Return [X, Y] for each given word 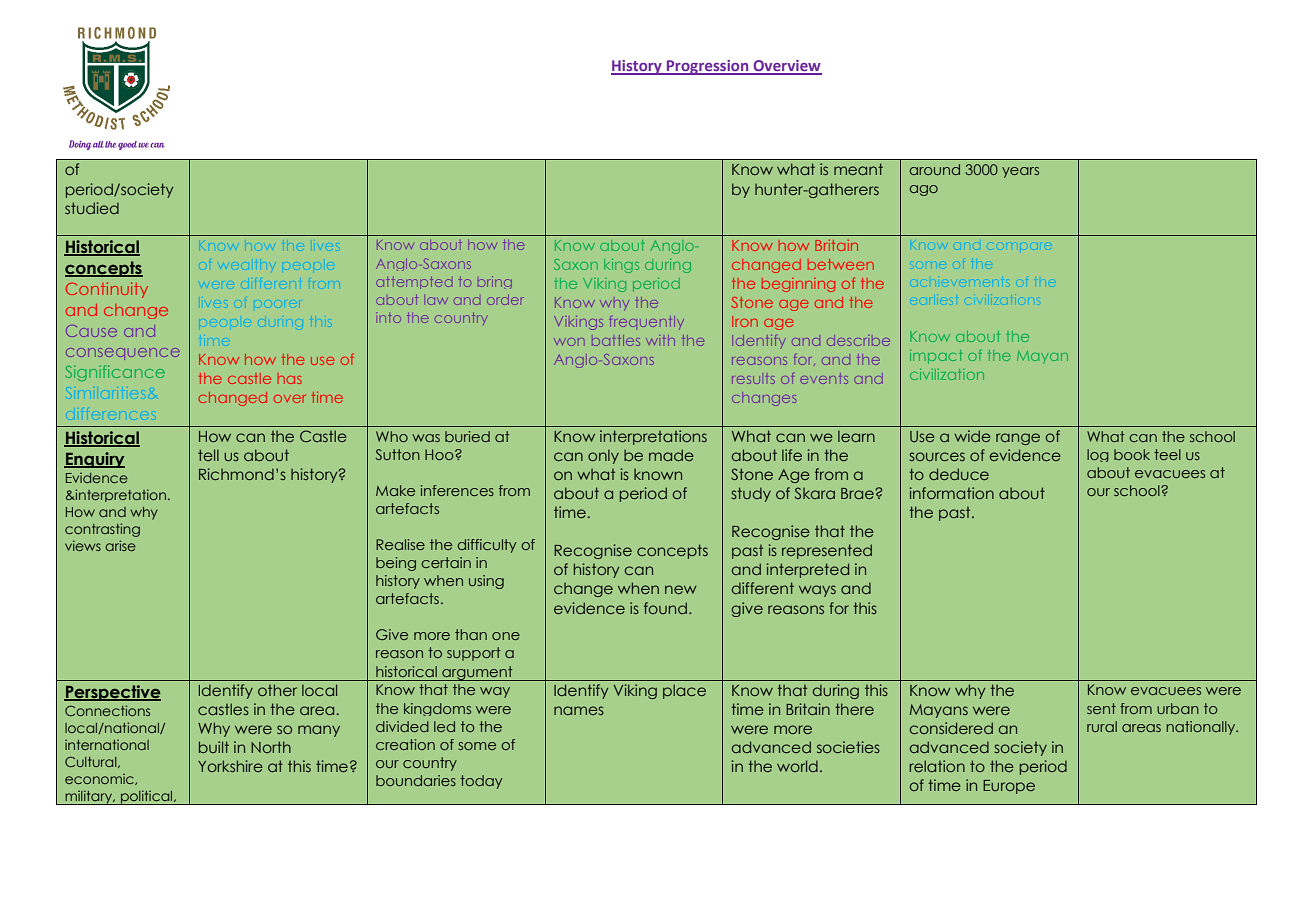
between [841, 264]
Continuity [107, 290]
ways [817, 591]
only [603, 456]
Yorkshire [230, 766]
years [1020, 172]
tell [208, 455]
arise [120, 545]
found [665, 608]
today [481, 782]
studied [92, 208]
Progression [708, 67]
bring [495, 282]
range [1018, 439]
